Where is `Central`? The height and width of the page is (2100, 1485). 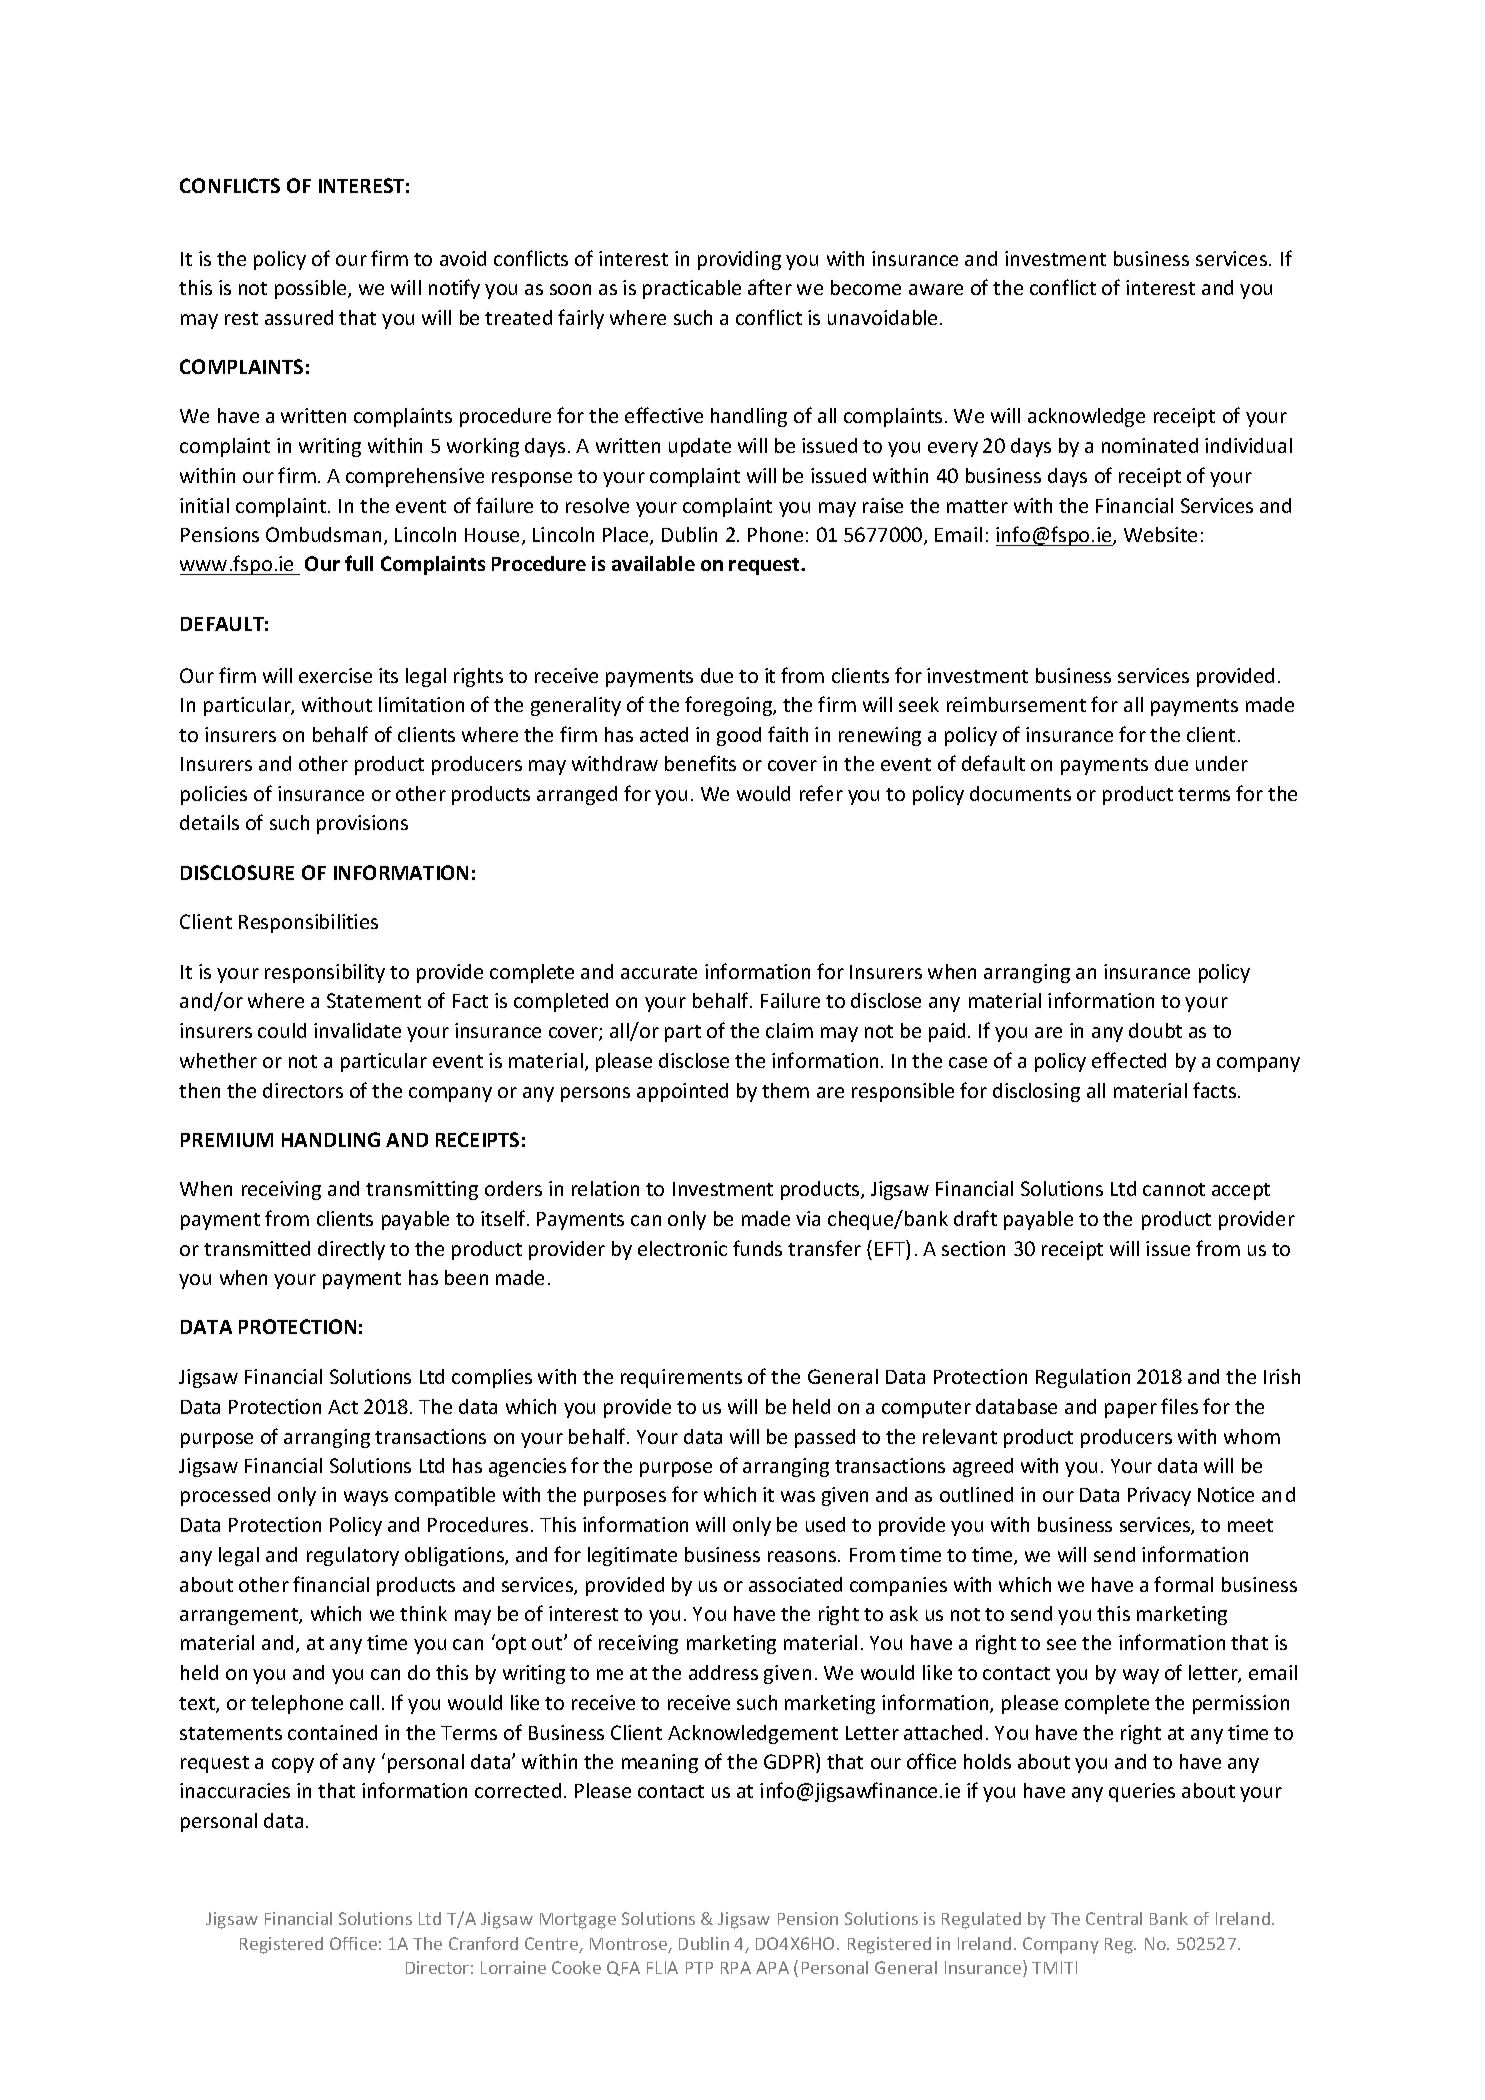 Central is located at coordinates (1114, 1918).
